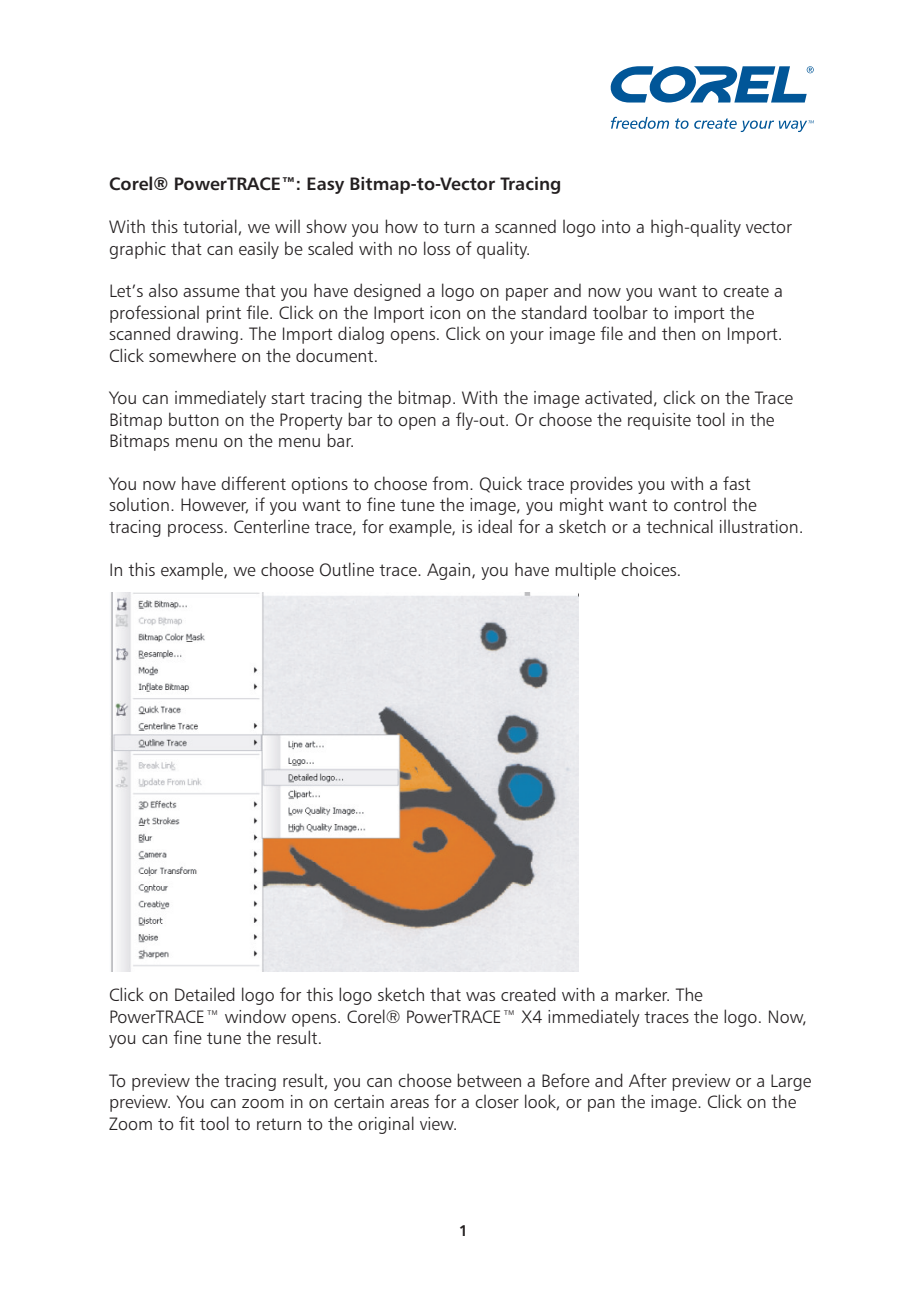 Image resolution: width=924 pixels, height=1308 pixels. Describe the element at coordinates (642, 994) in the screenshot. I see `marker` at that location.
